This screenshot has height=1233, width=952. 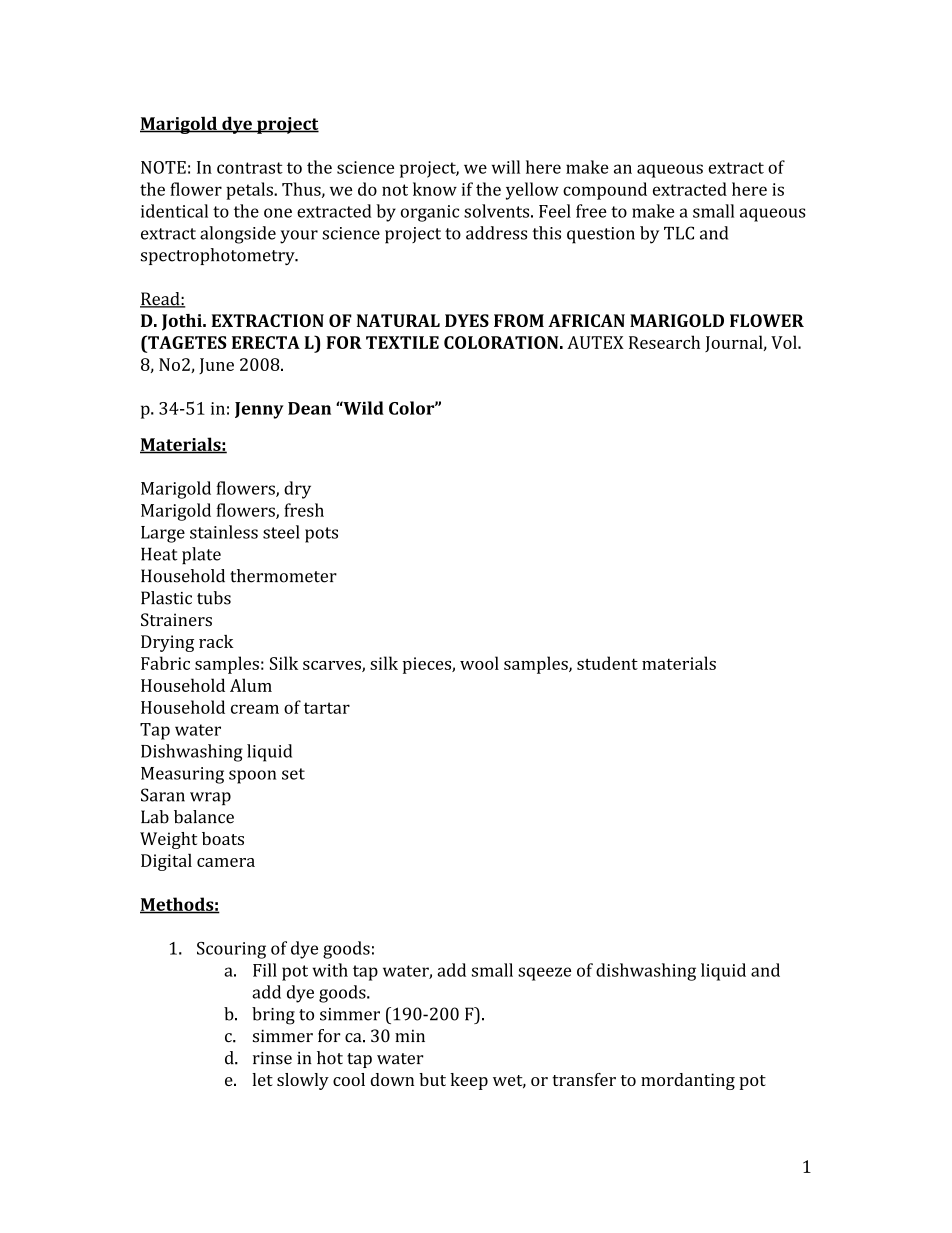 What do you see at coordinates (584, 1079) in the screenshot?
I see `transfer` at bounding box center [584, 1079].
